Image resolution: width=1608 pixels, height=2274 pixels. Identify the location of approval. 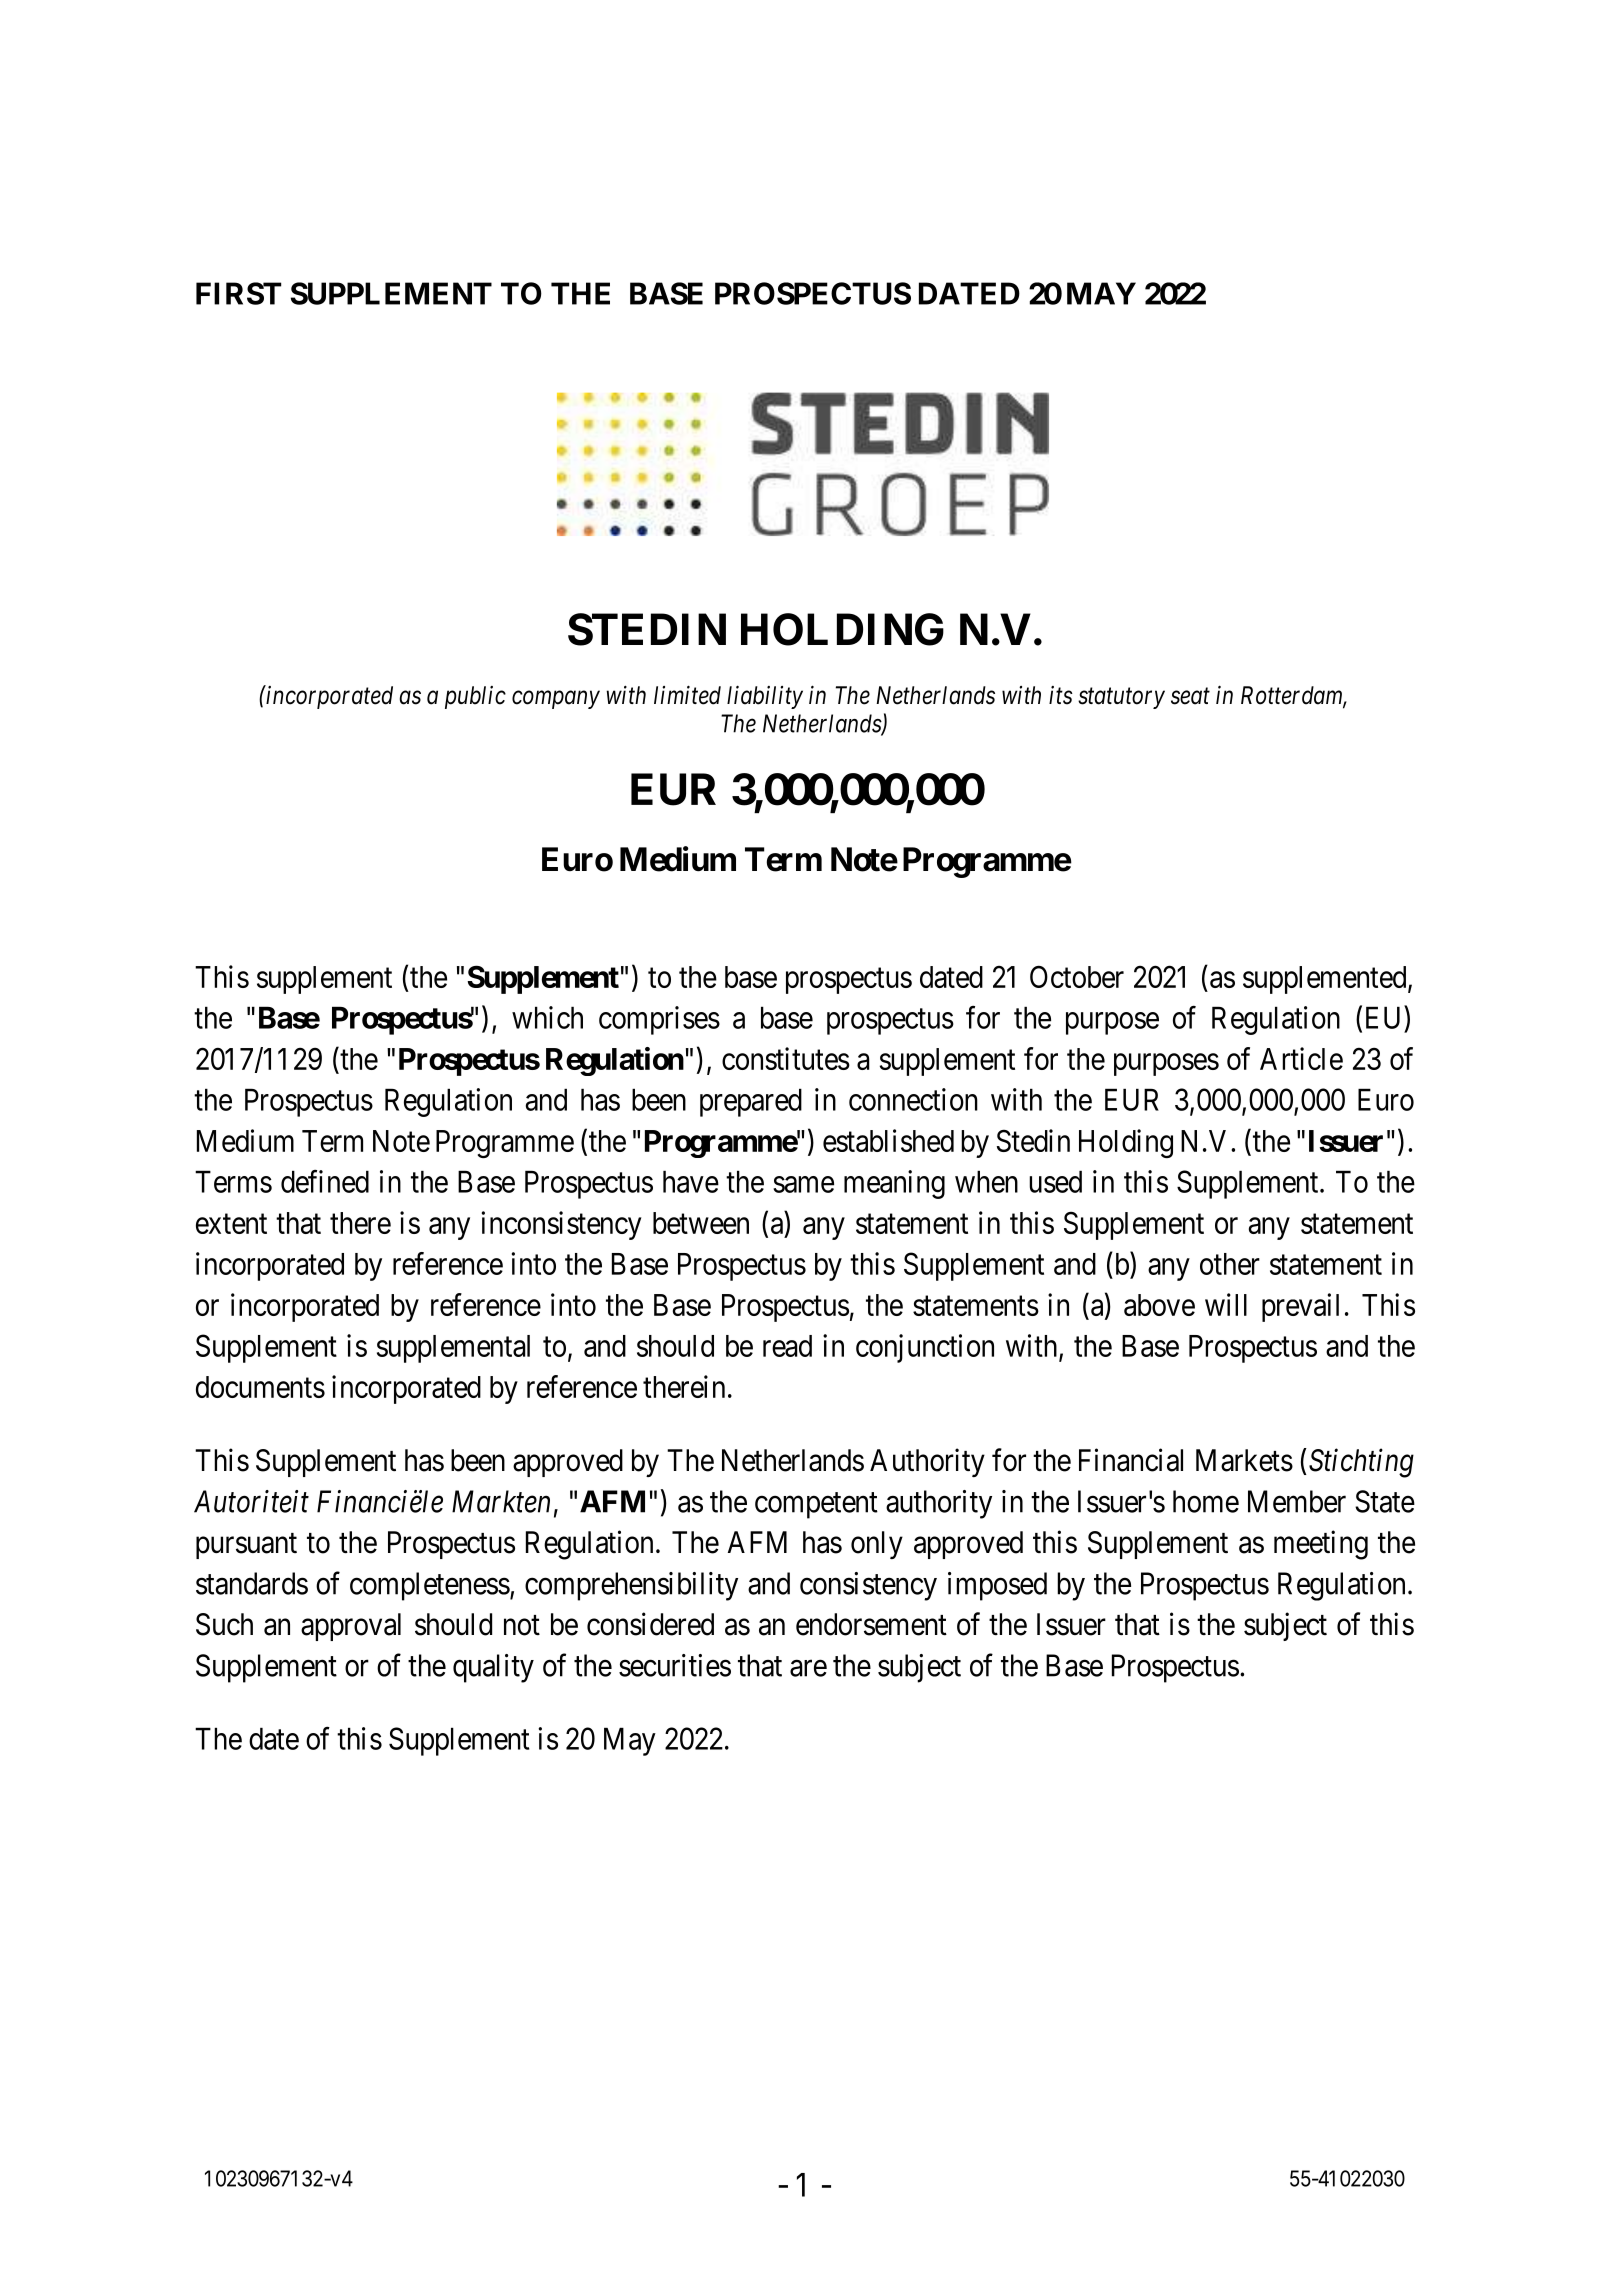
(351, 1627).
